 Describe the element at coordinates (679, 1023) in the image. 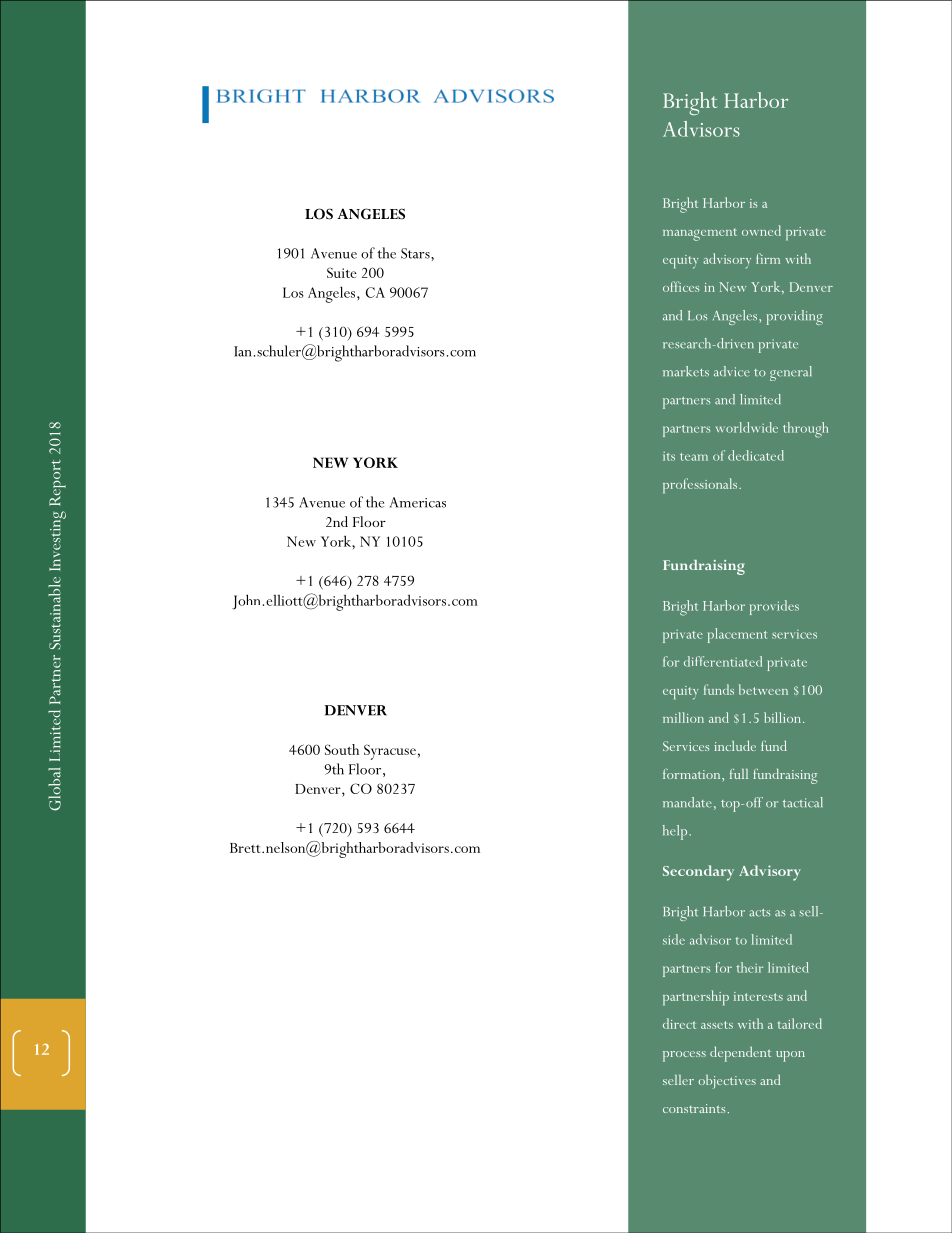

I see `direct` at that location.
